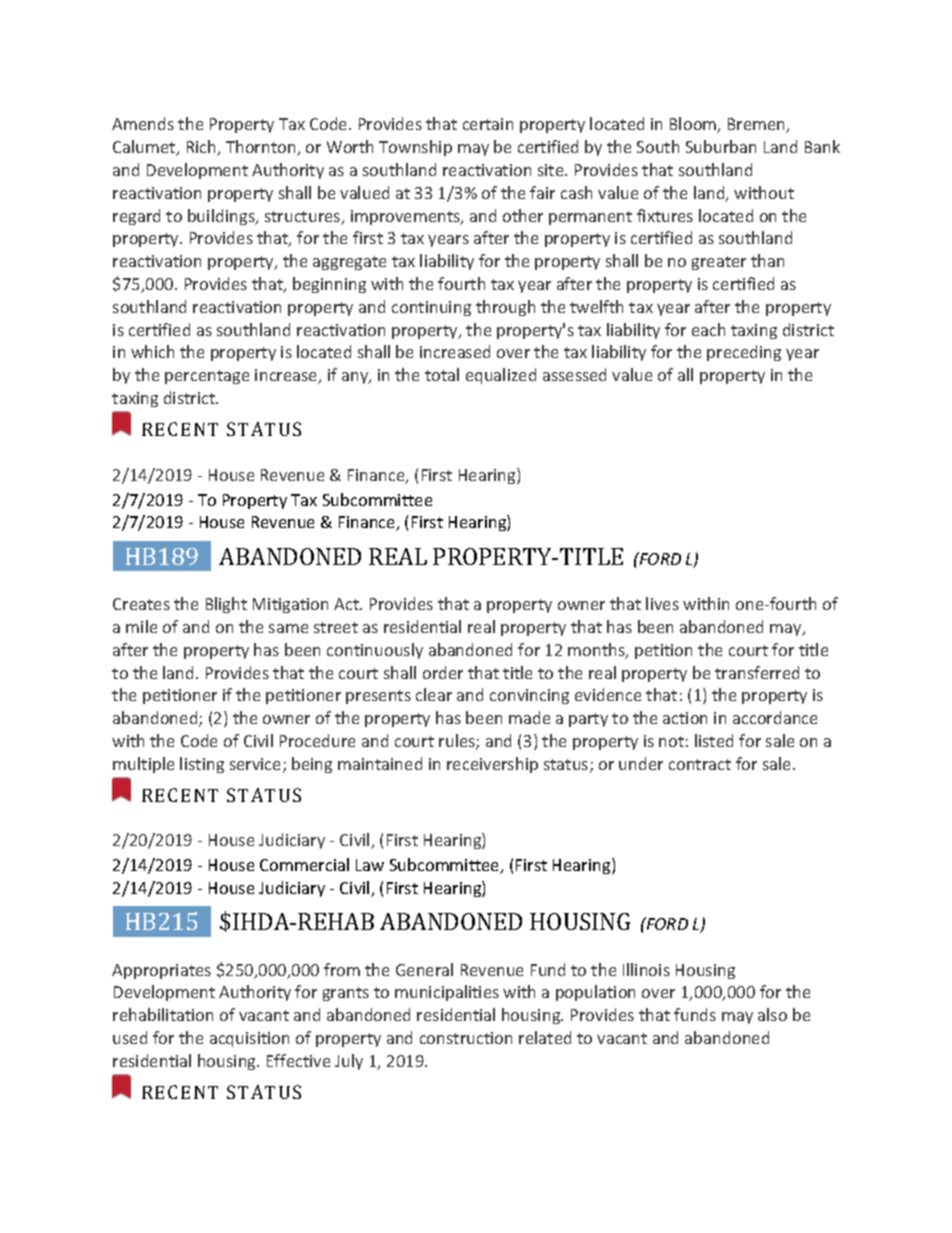  What do you see at coordinates (721, 146) in the document?
I see `Suburban` at bounding box center [721, 146].
